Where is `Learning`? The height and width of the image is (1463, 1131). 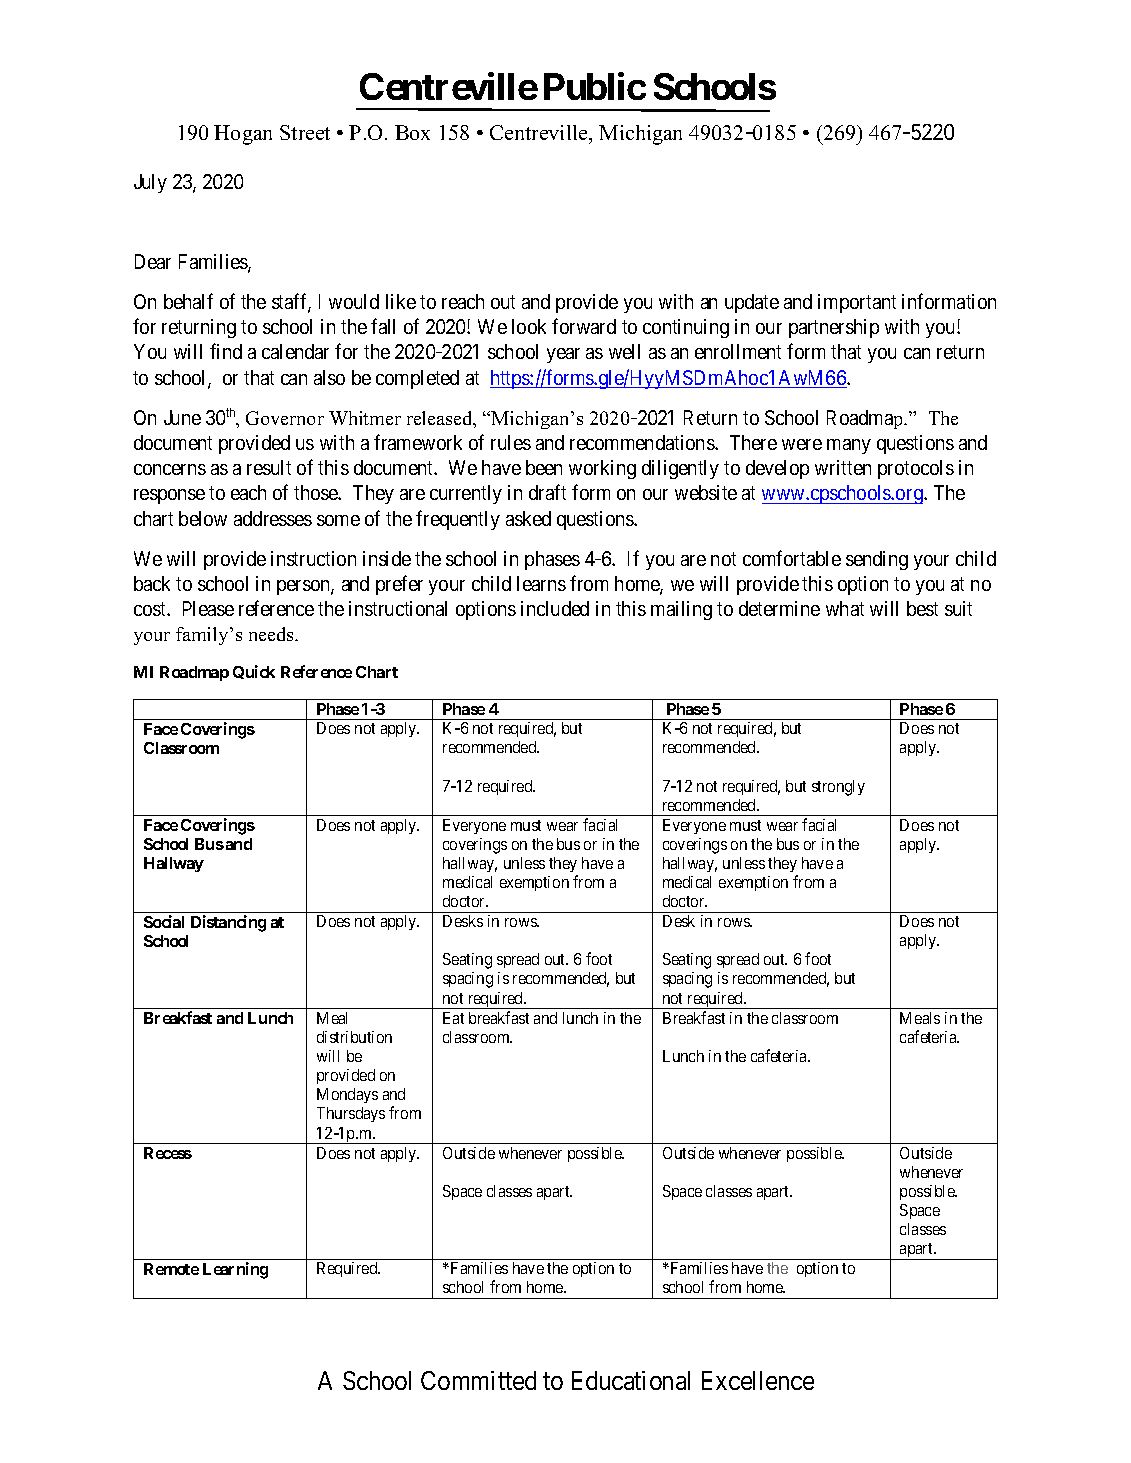 Learning is located at coordinates (235, 1270).
